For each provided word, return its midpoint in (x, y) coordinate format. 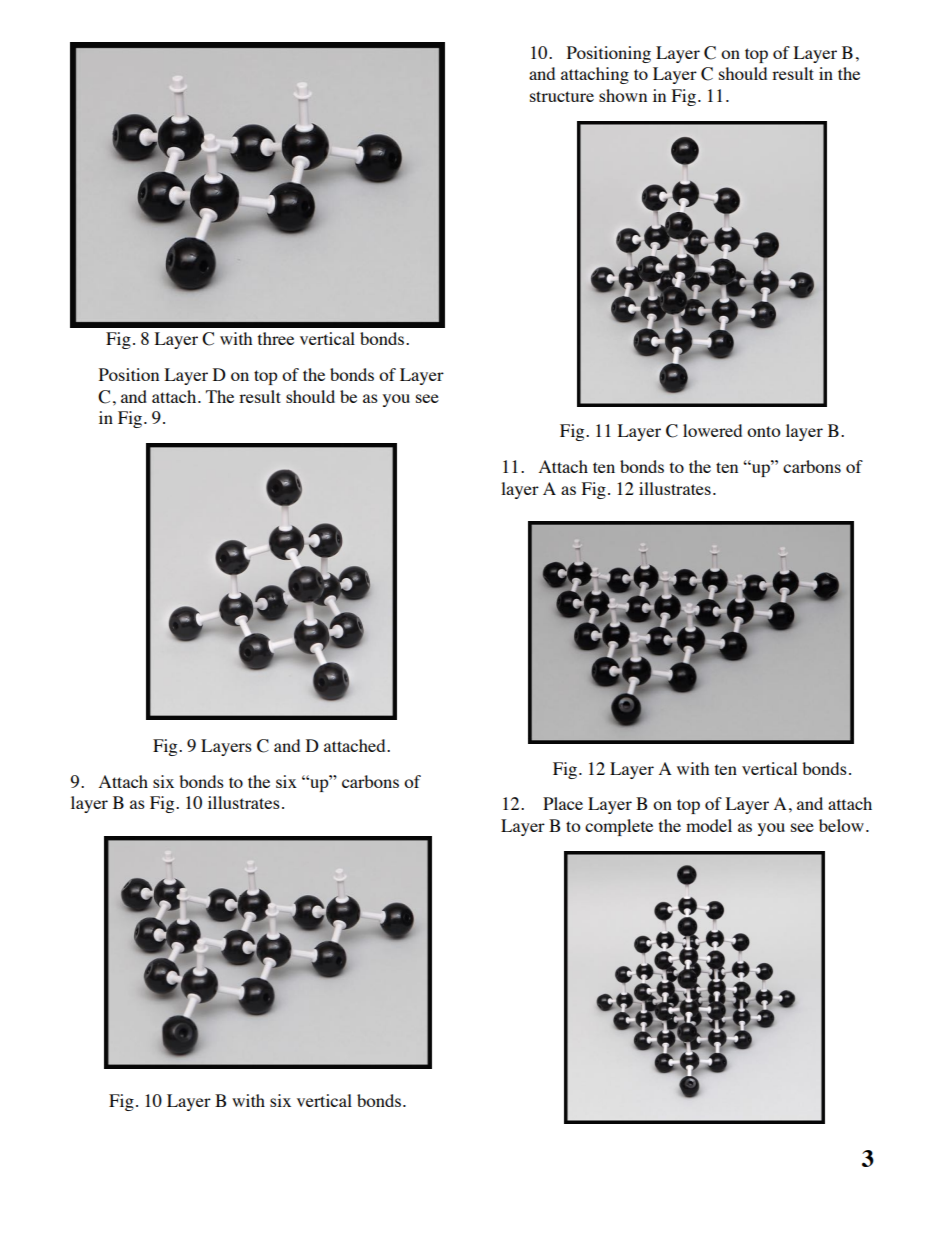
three (276, 338)
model (709, 825)
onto (764, 431)
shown (623, 95)
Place (563, 803)
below (841, 825)
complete (619, 827)
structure (562, 96)
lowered (712, 430)
